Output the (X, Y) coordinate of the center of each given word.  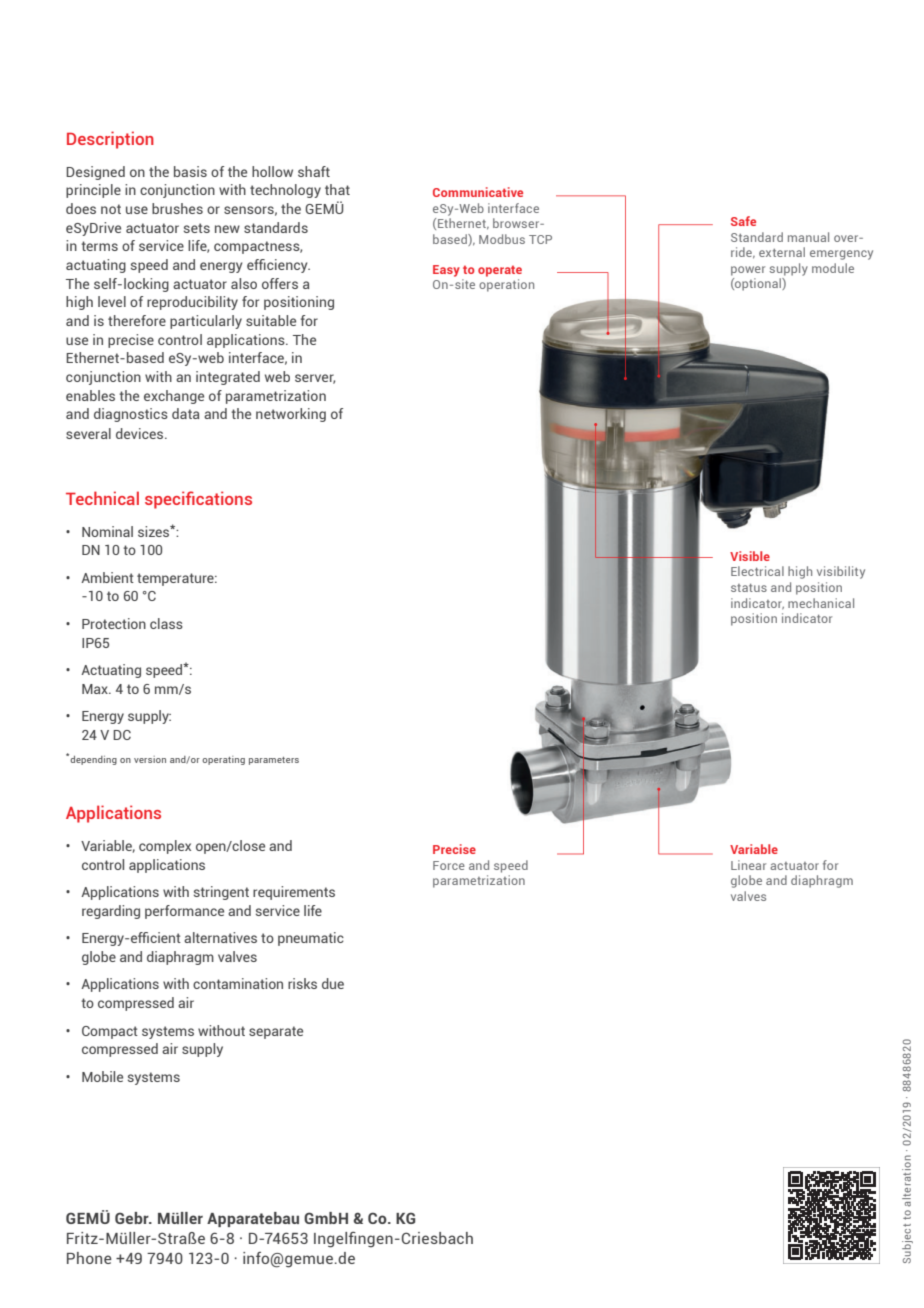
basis (190, 171)
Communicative (478, 192)
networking (291, 415)
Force (449, 865)
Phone (89, 1258)
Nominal (107, 531)
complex (165, 847)
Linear (748, 865)
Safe (743, 221)
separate (276, 1032)
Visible (750, 556)
